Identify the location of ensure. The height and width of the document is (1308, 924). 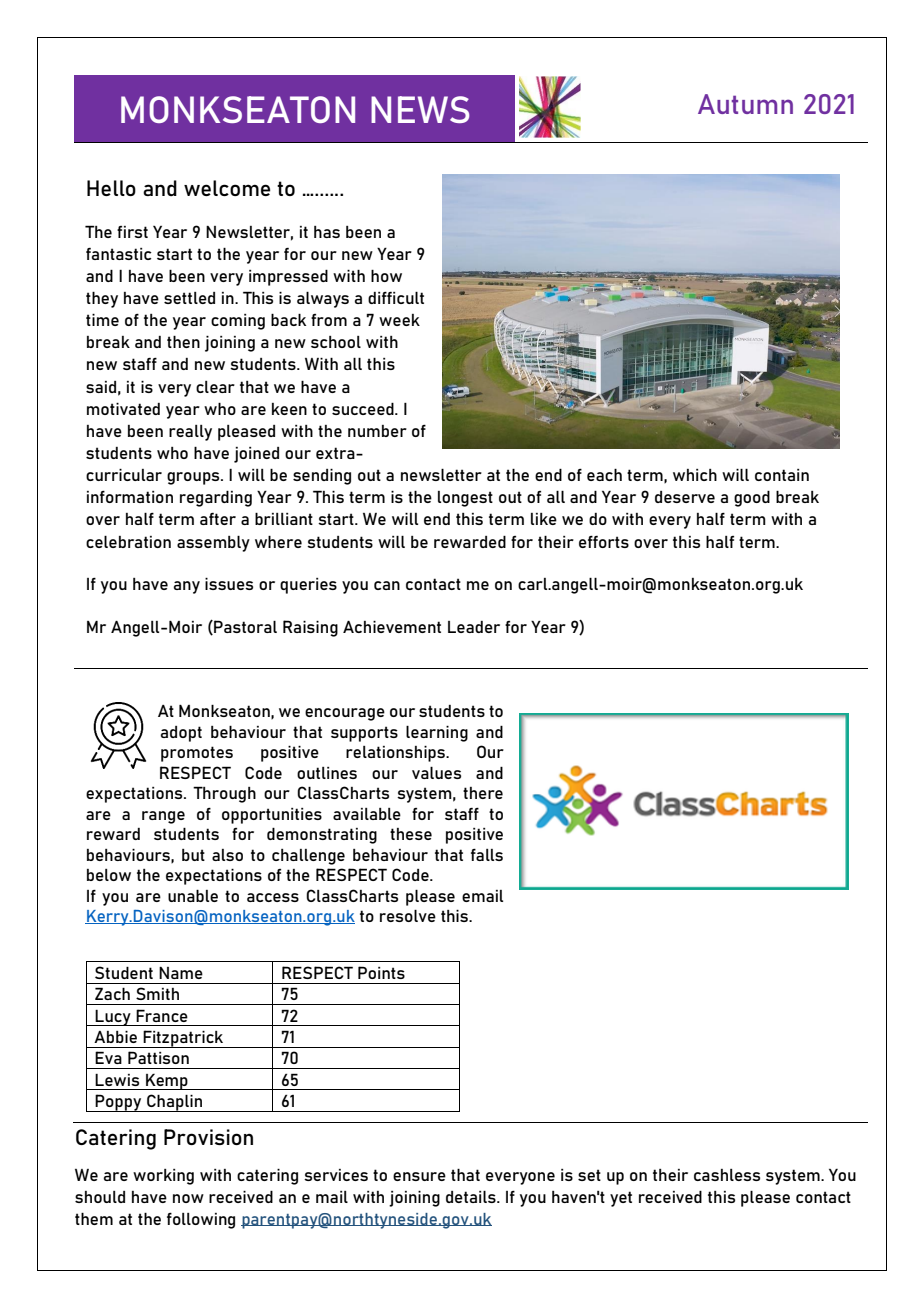
(419, 1176).
